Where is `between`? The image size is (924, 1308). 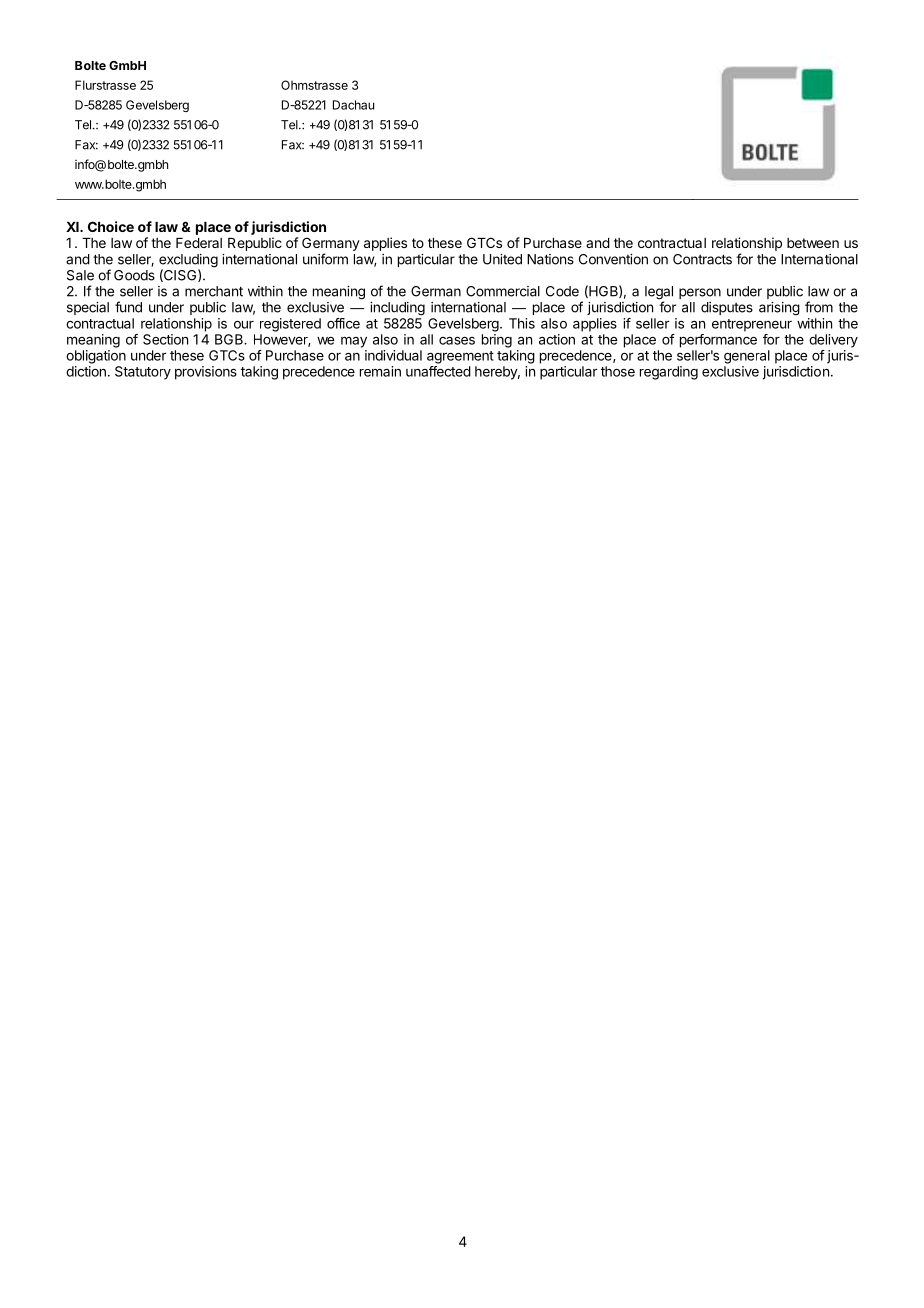 between is located at coordinates (813, 243).
